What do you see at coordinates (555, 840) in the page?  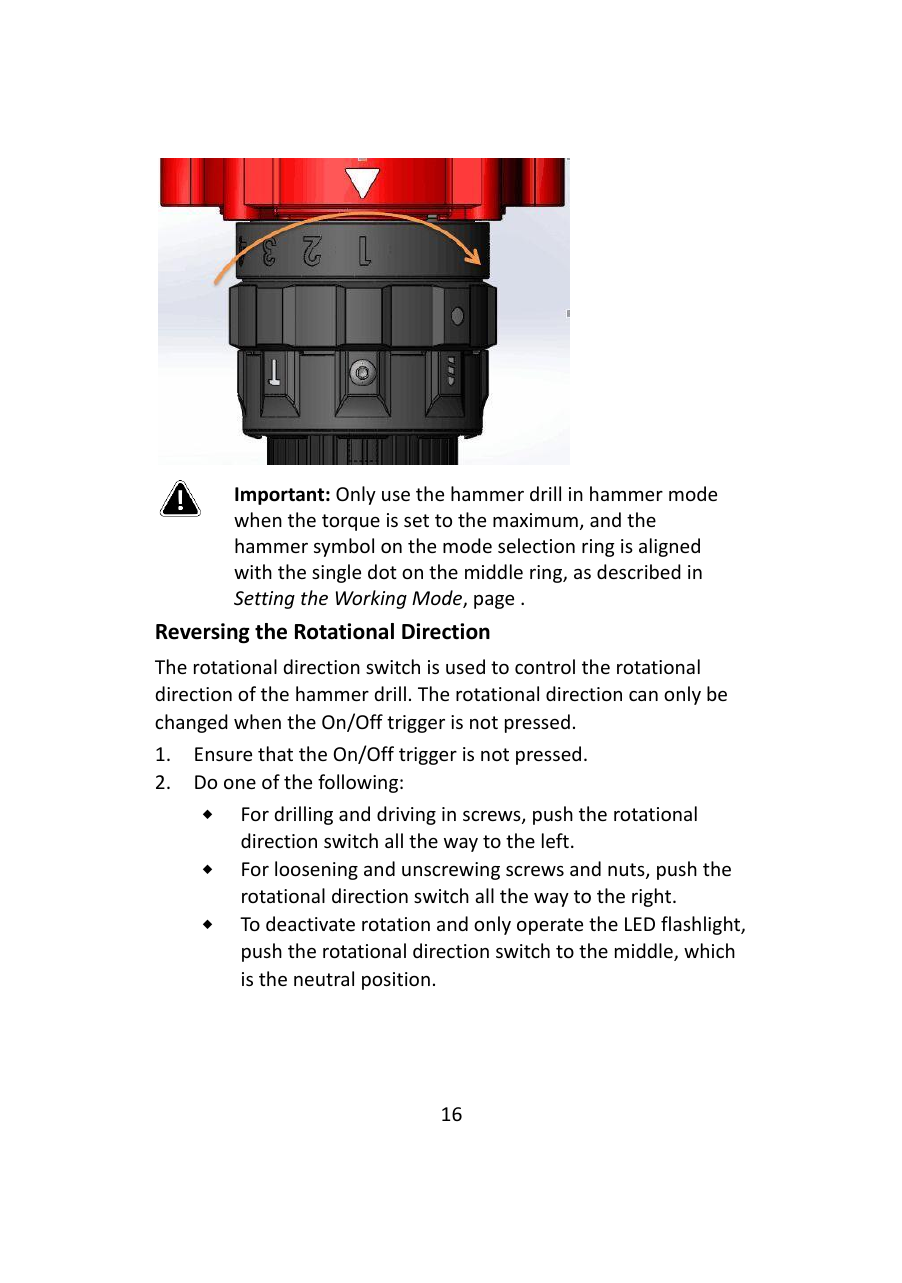 I see `left` at bounding box center [555, 840].
